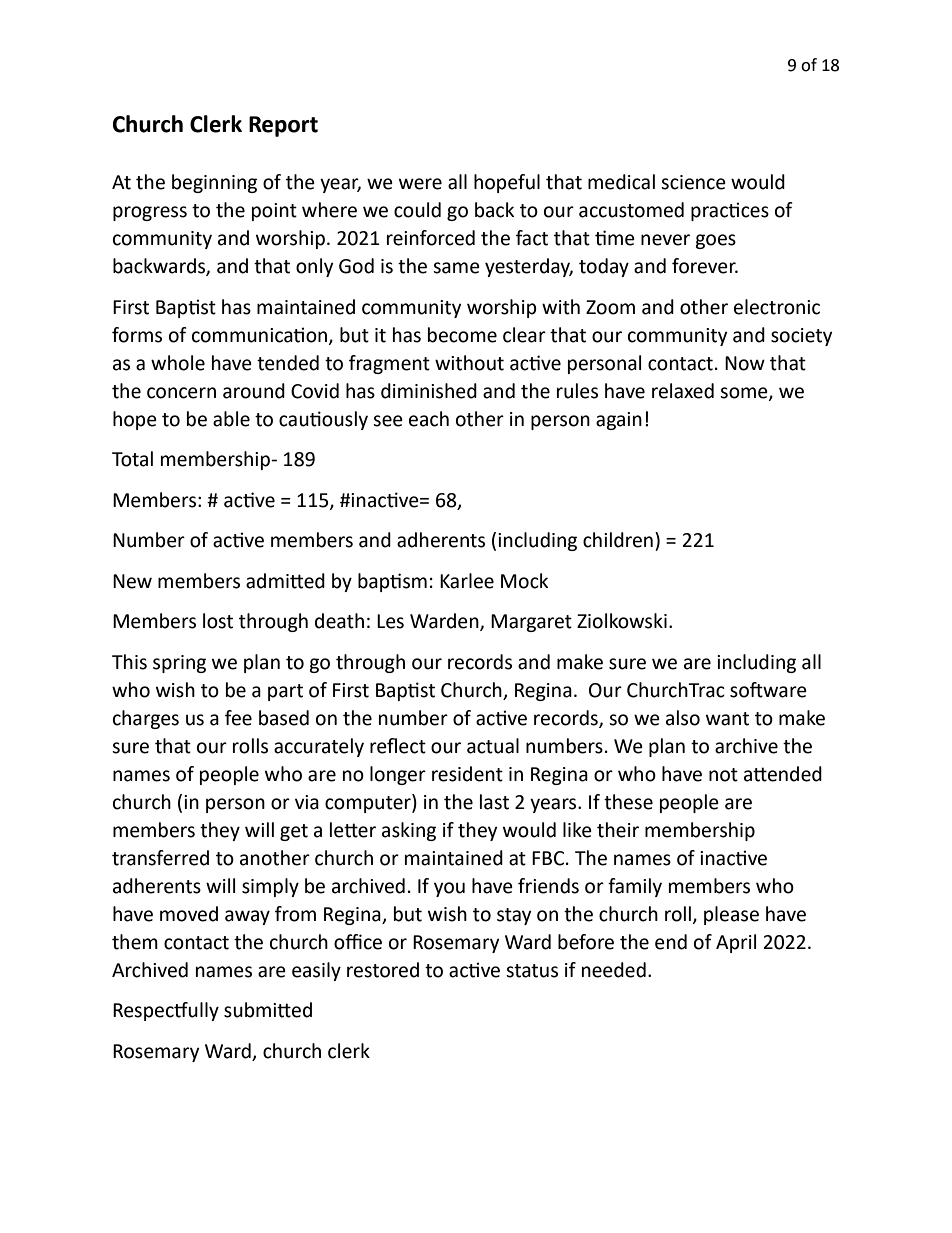 The width and height of the page is (952, 1233). Describe the element at coordinates (628, 802) in the page. I see `these` at that location.
